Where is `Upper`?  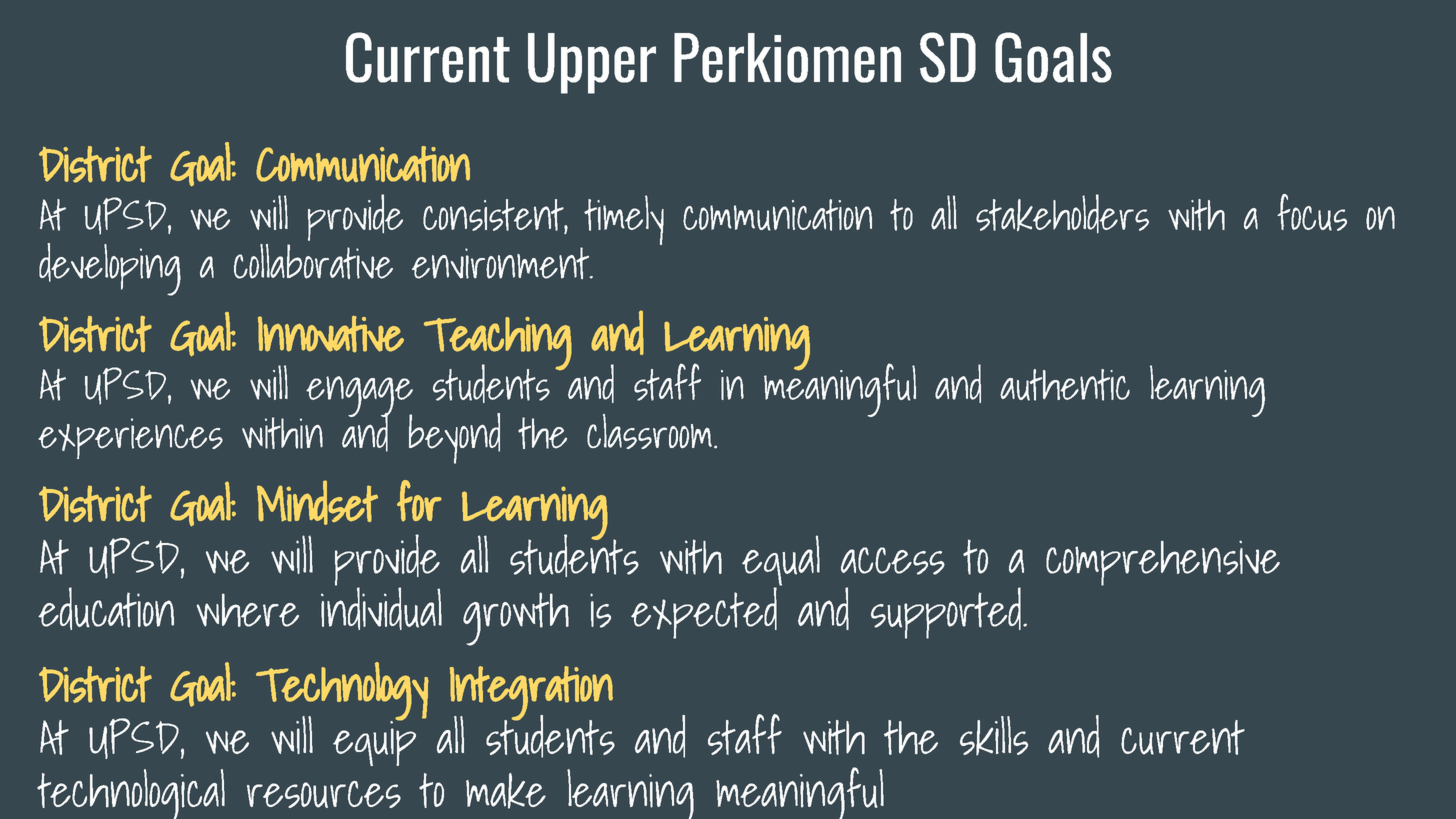
Upper is located at coordinates (592, 63).
